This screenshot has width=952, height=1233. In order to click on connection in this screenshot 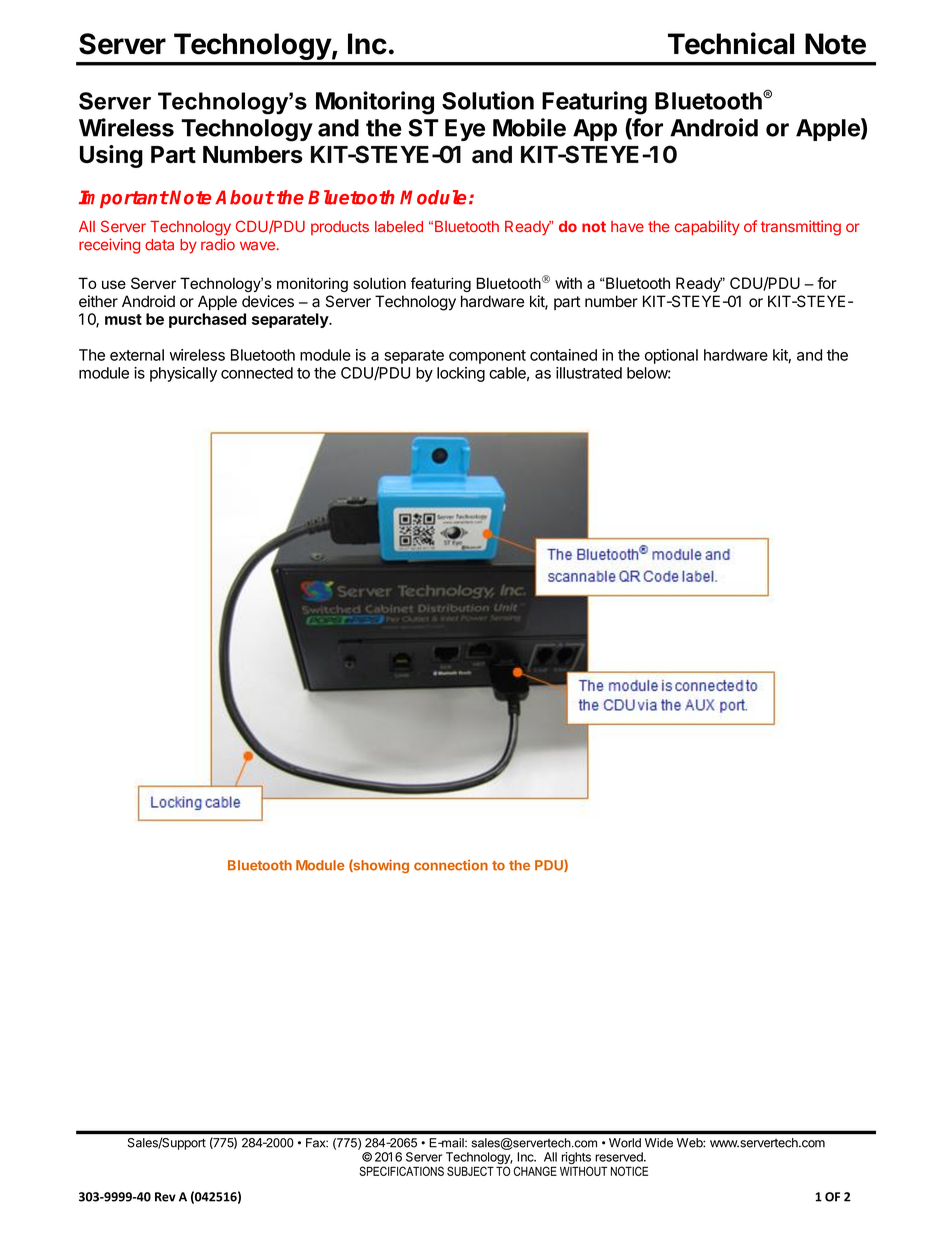, I will do `click(451, 865)`.
